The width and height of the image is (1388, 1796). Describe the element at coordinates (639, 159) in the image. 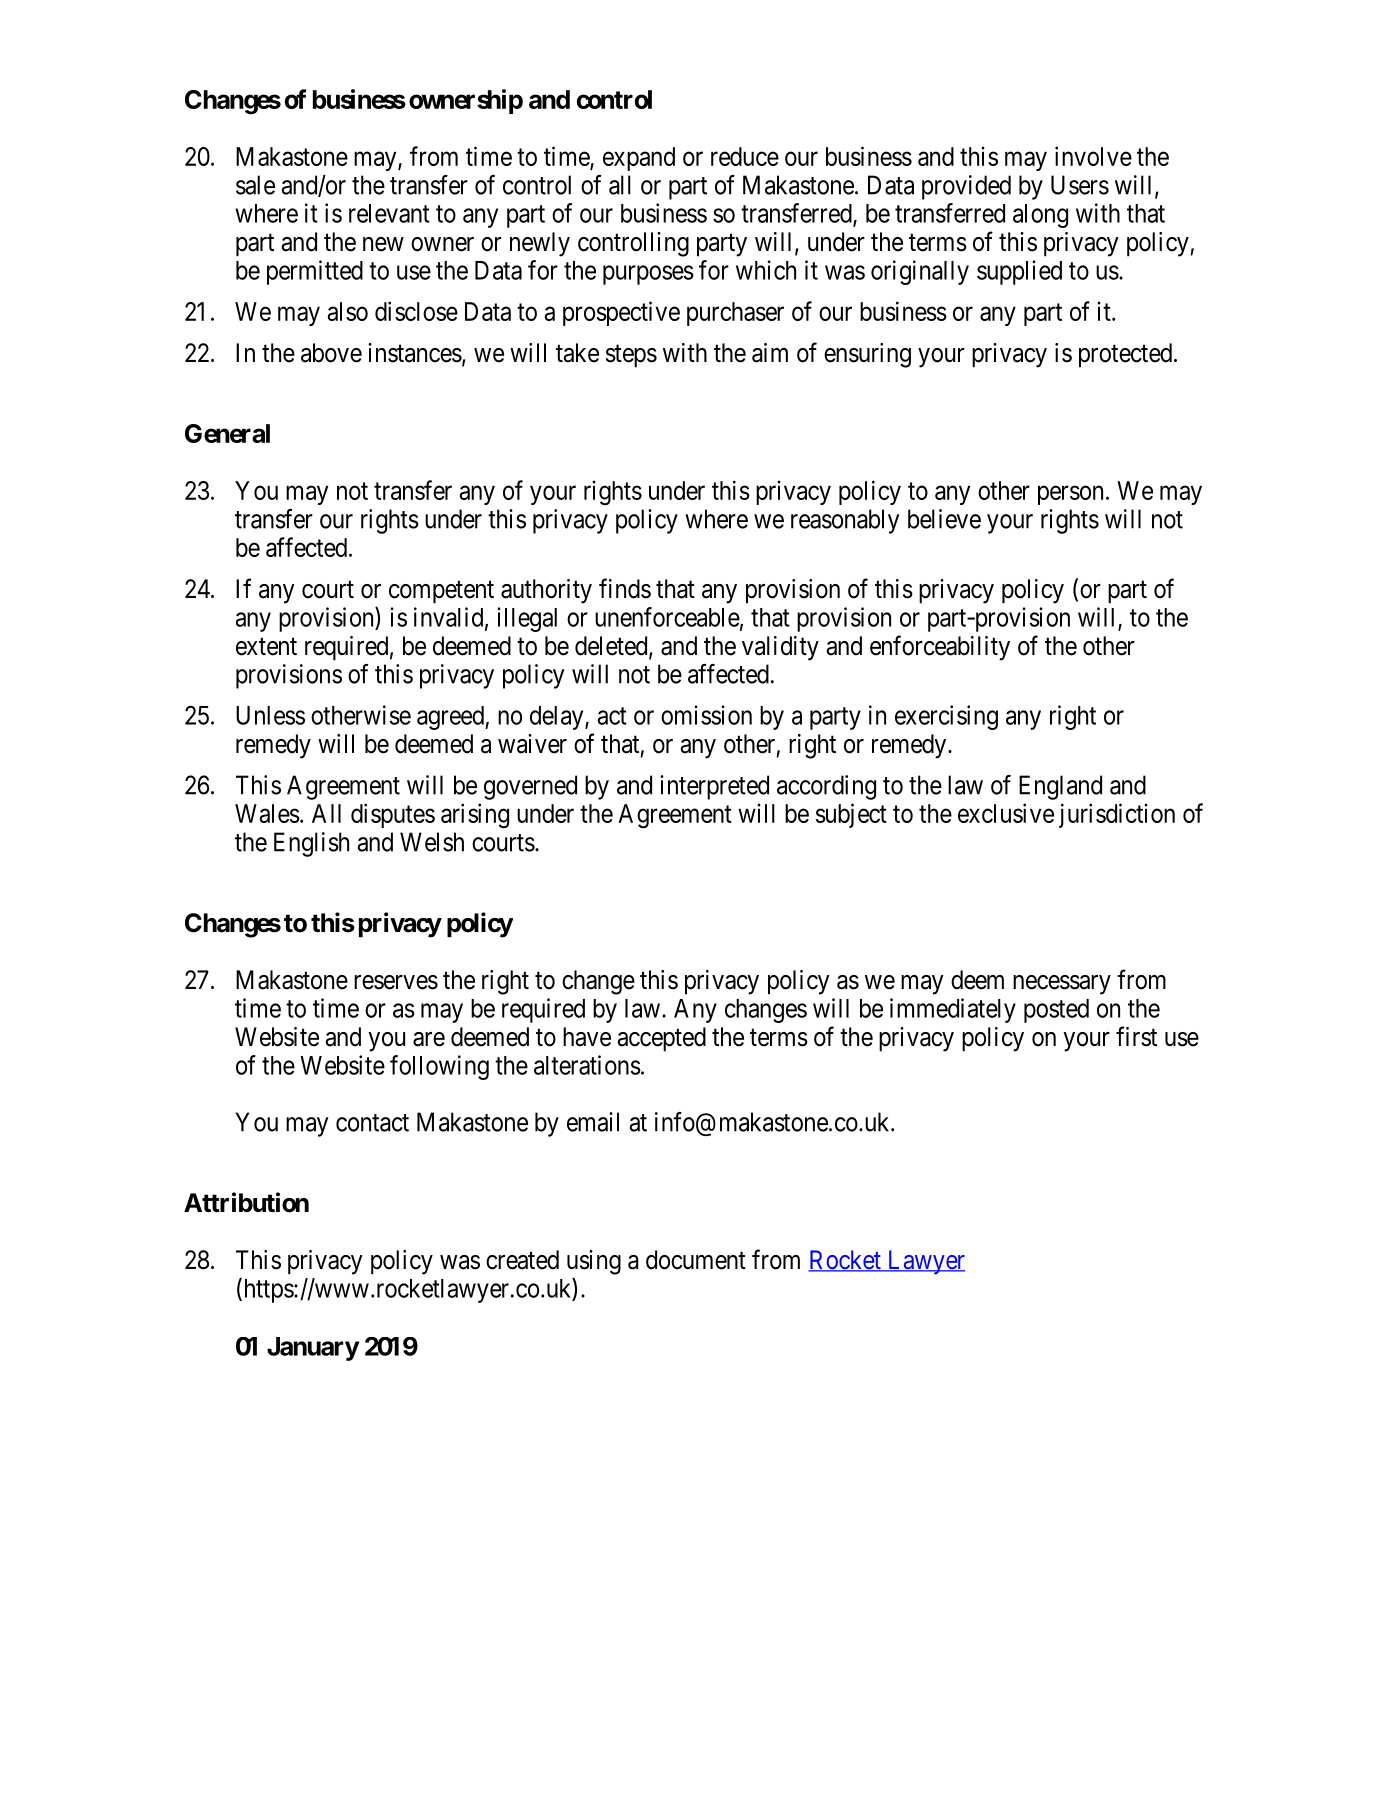

I see `expand` at that location.
